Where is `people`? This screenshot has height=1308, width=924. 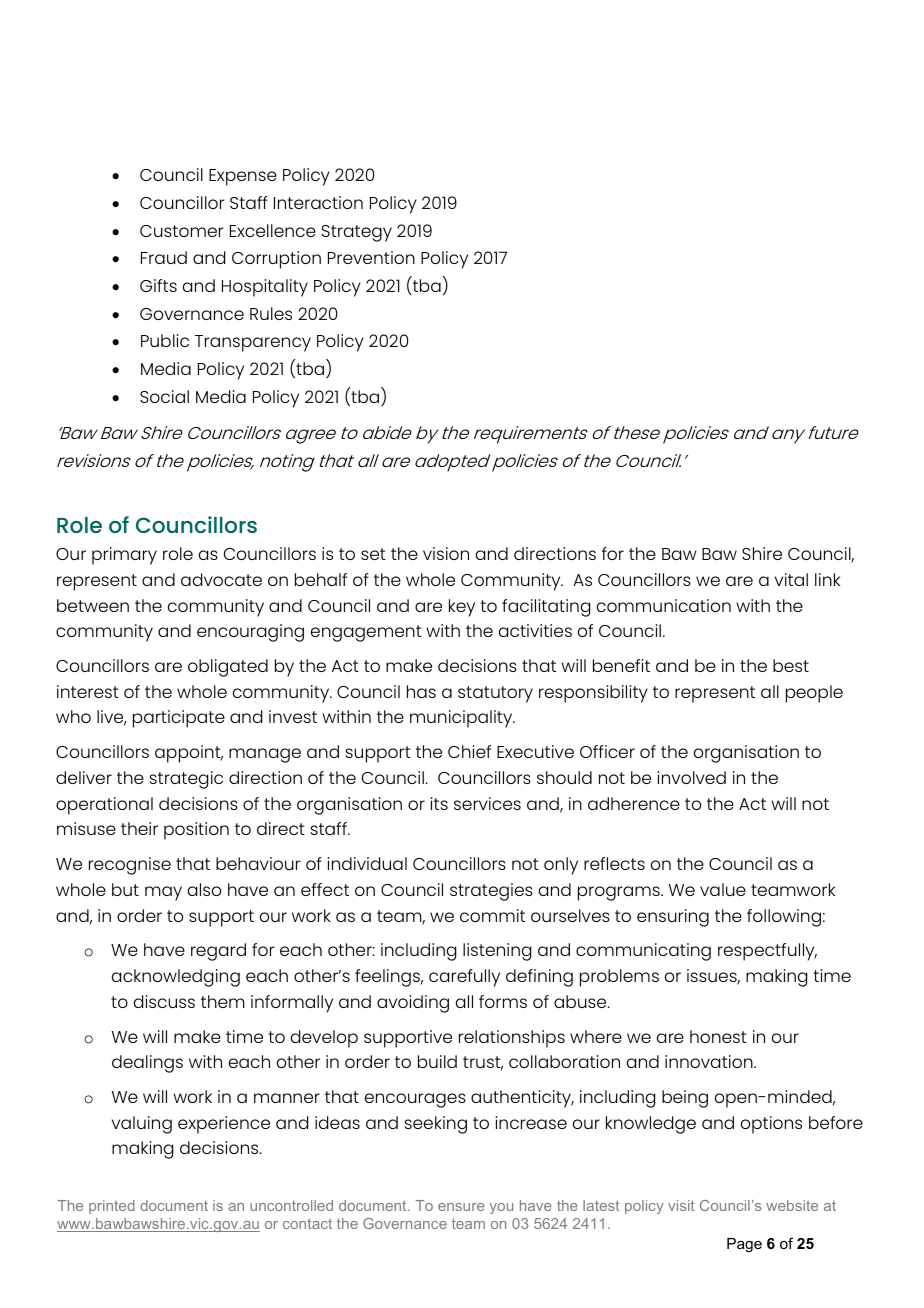 people is located at coordinates (814, 694).
